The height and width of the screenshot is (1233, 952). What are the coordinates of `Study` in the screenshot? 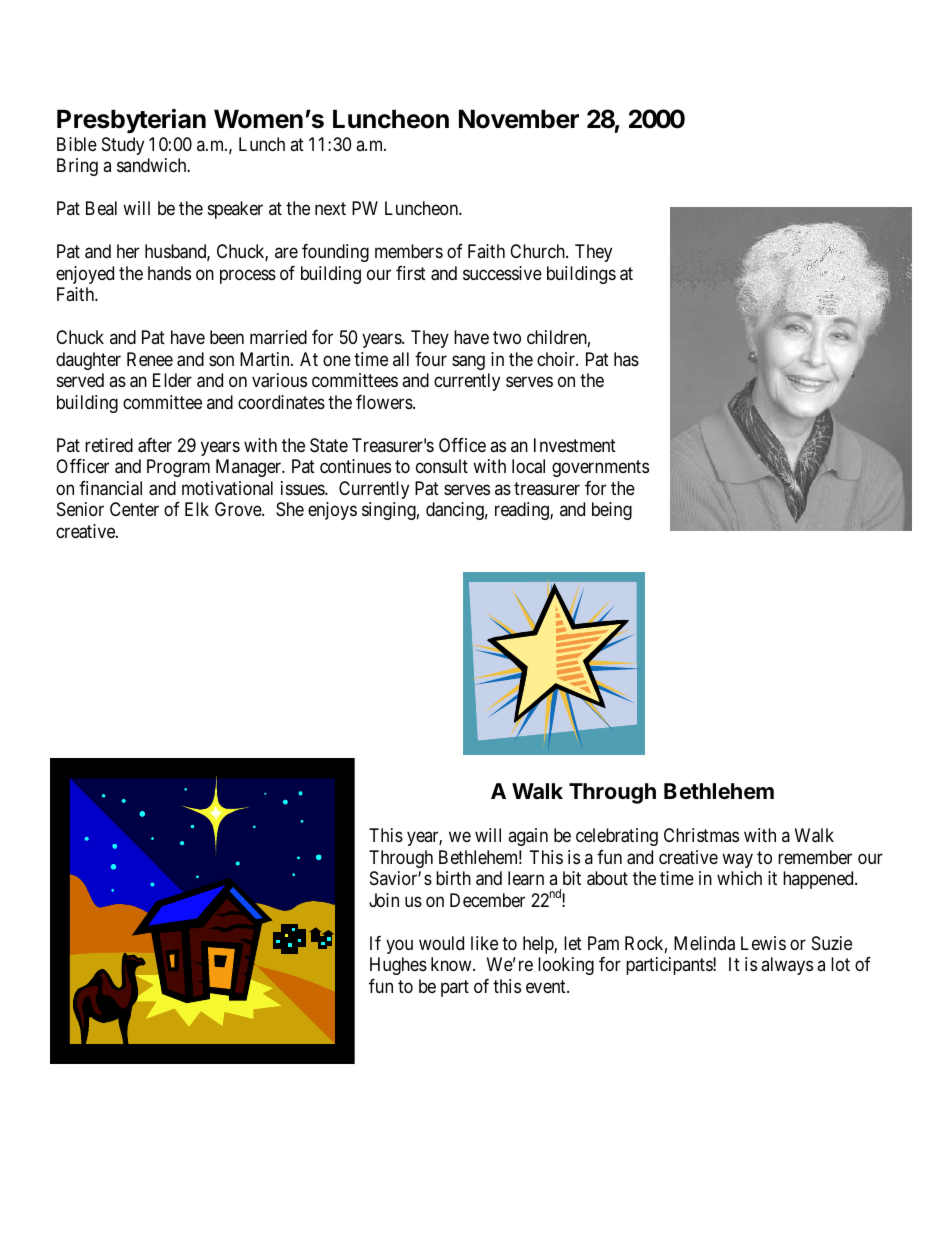 It's located at (123, 146).
